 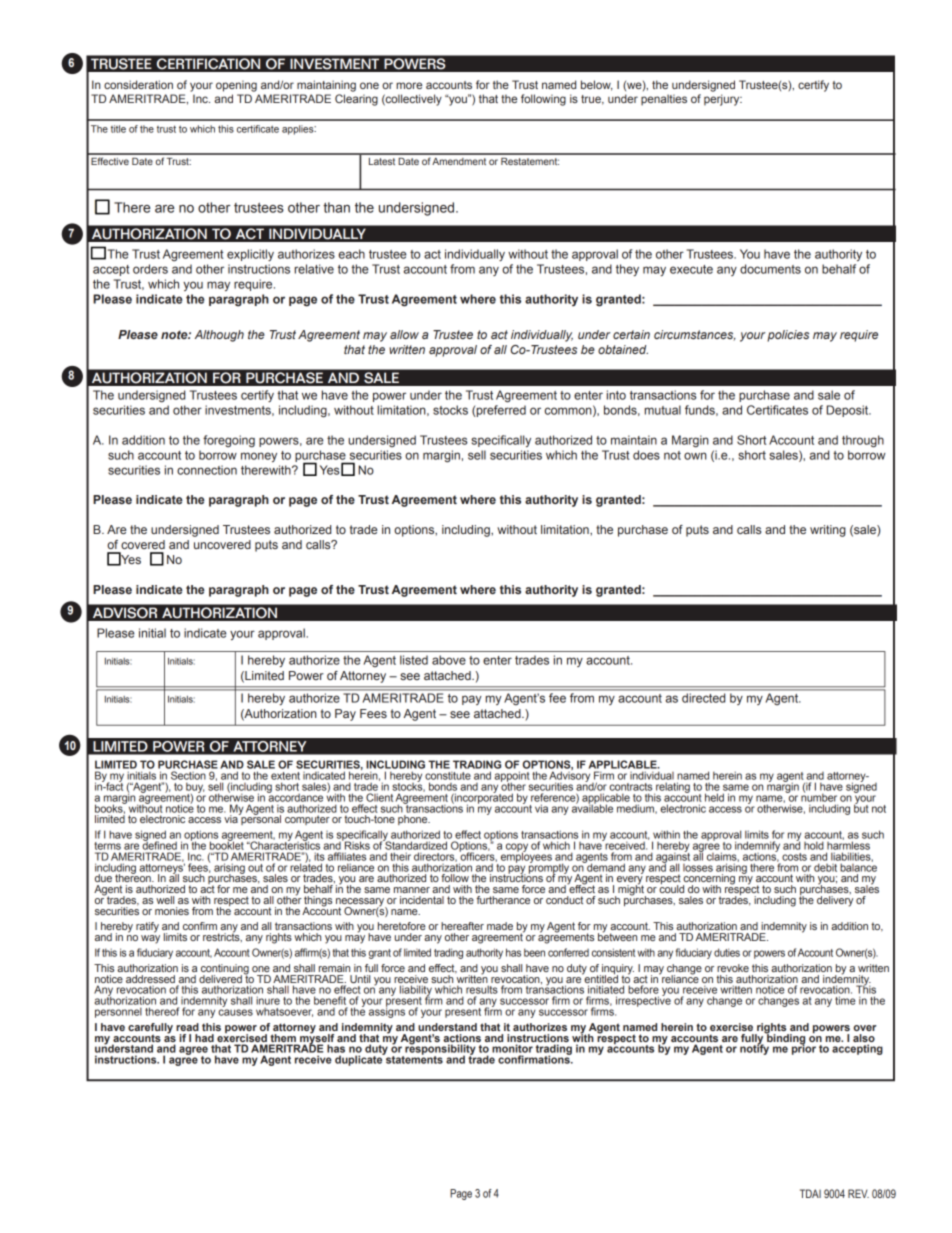 I want to click on perjury, so click(x=723, y=100).
